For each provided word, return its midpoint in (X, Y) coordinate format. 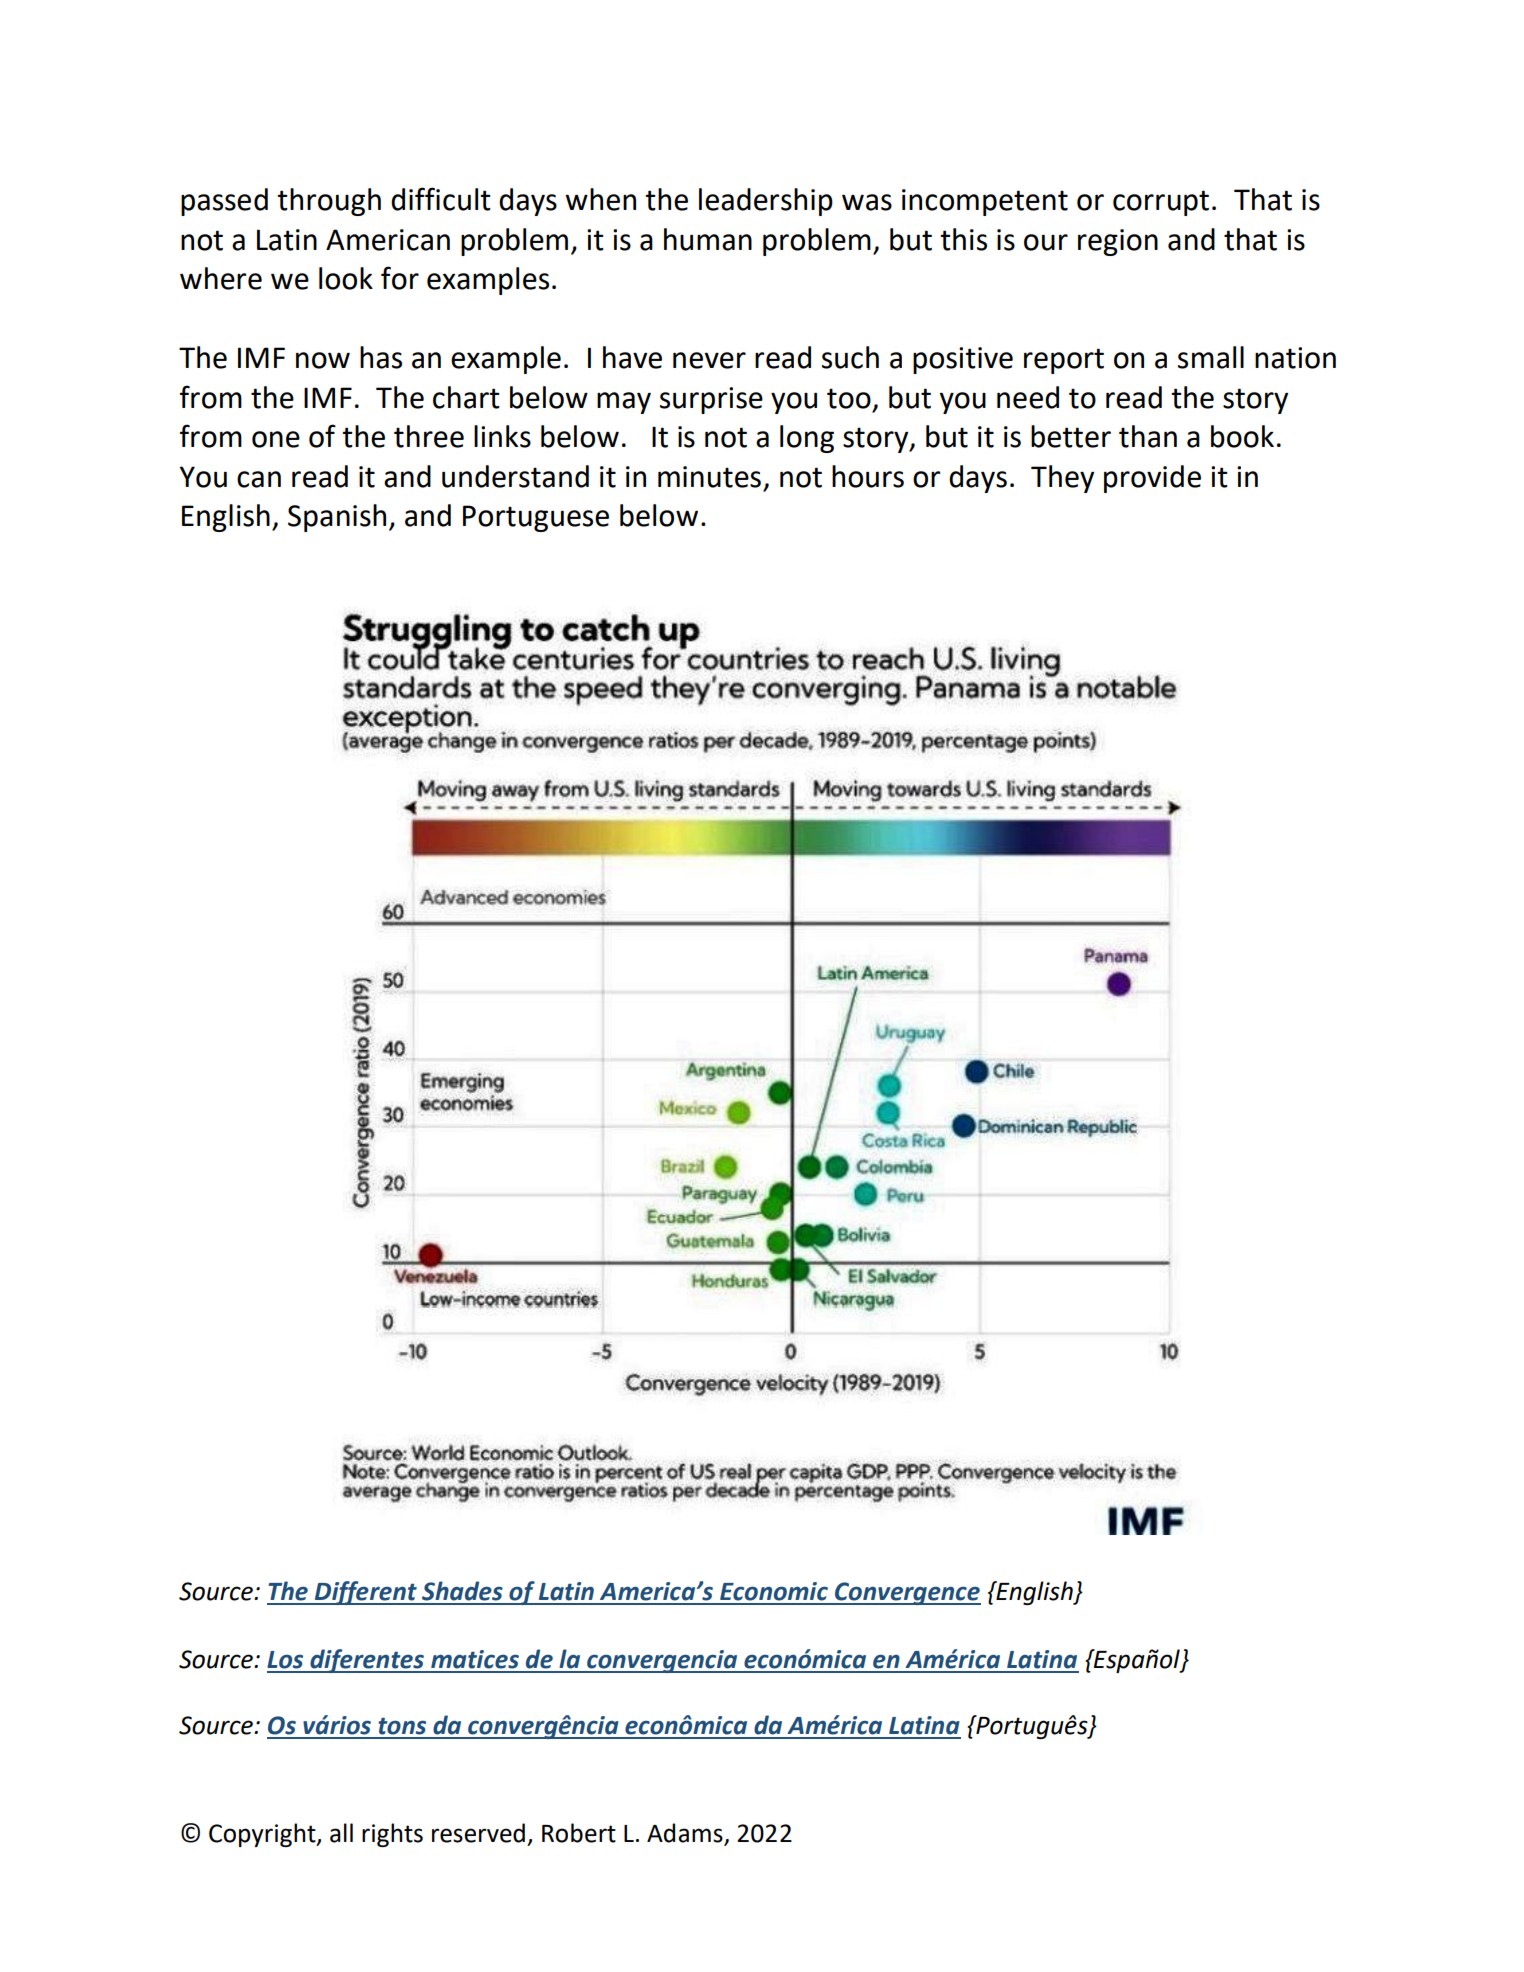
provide (1152, 479)
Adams (686, 1834)
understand (515, 476)
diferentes (367, 1661)
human (708, 239)
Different (366, 1593)
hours (868, 476)
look (346, 278)
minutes (709, 477)
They (1062, 479)
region (1118, 242)
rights (392, 1835)
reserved (478, 1833)
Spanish (337, 518)
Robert (579, 1833)
